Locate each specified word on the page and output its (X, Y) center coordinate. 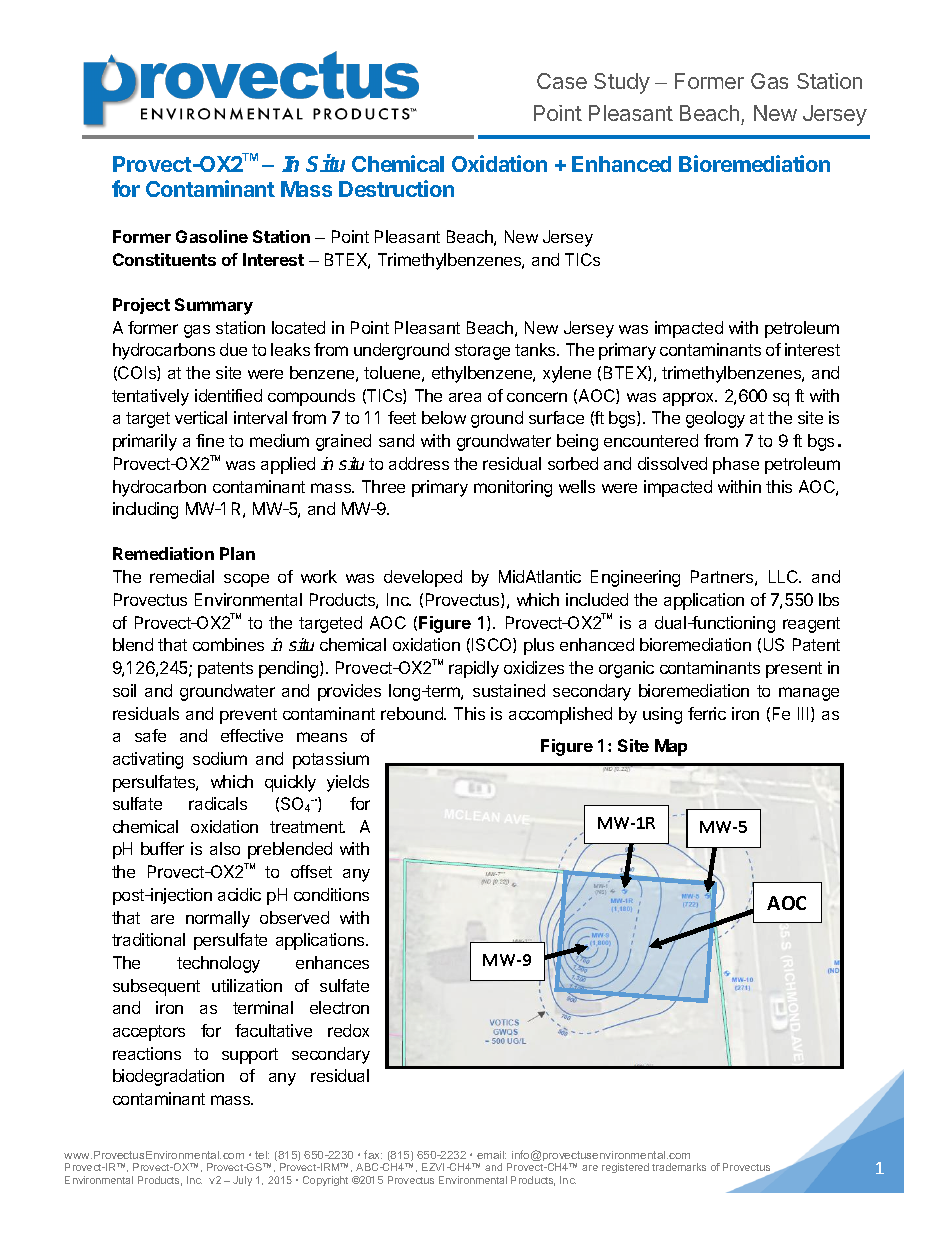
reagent (811, 625)
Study (622, 83)
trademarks (679, 1167)
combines (228, 644)
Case (562, 81)
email (491, 1155)
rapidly (474, 669)
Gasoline (212, 236)
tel (262, 1155)
